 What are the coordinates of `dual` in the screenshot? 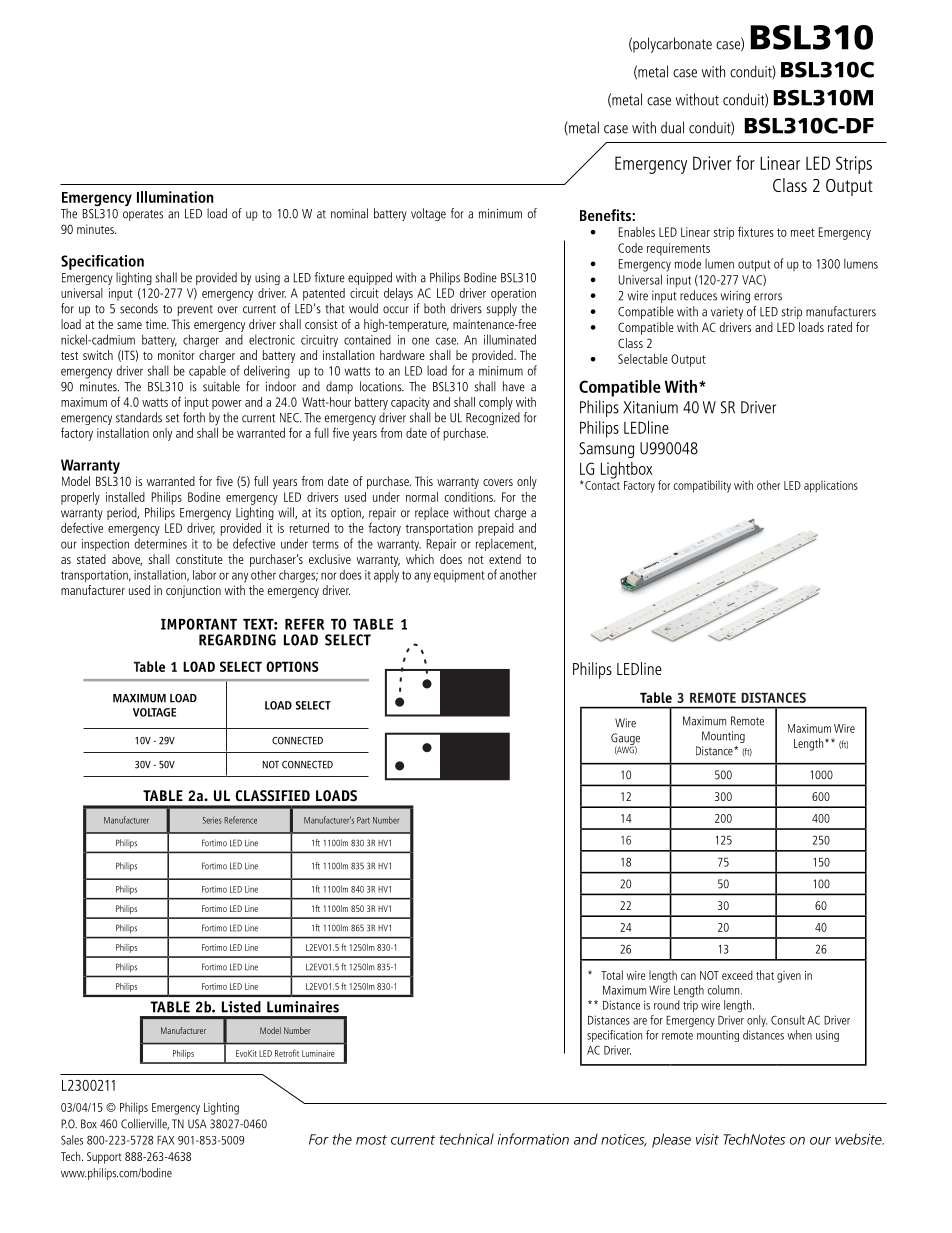 It's located at (672, 127).
